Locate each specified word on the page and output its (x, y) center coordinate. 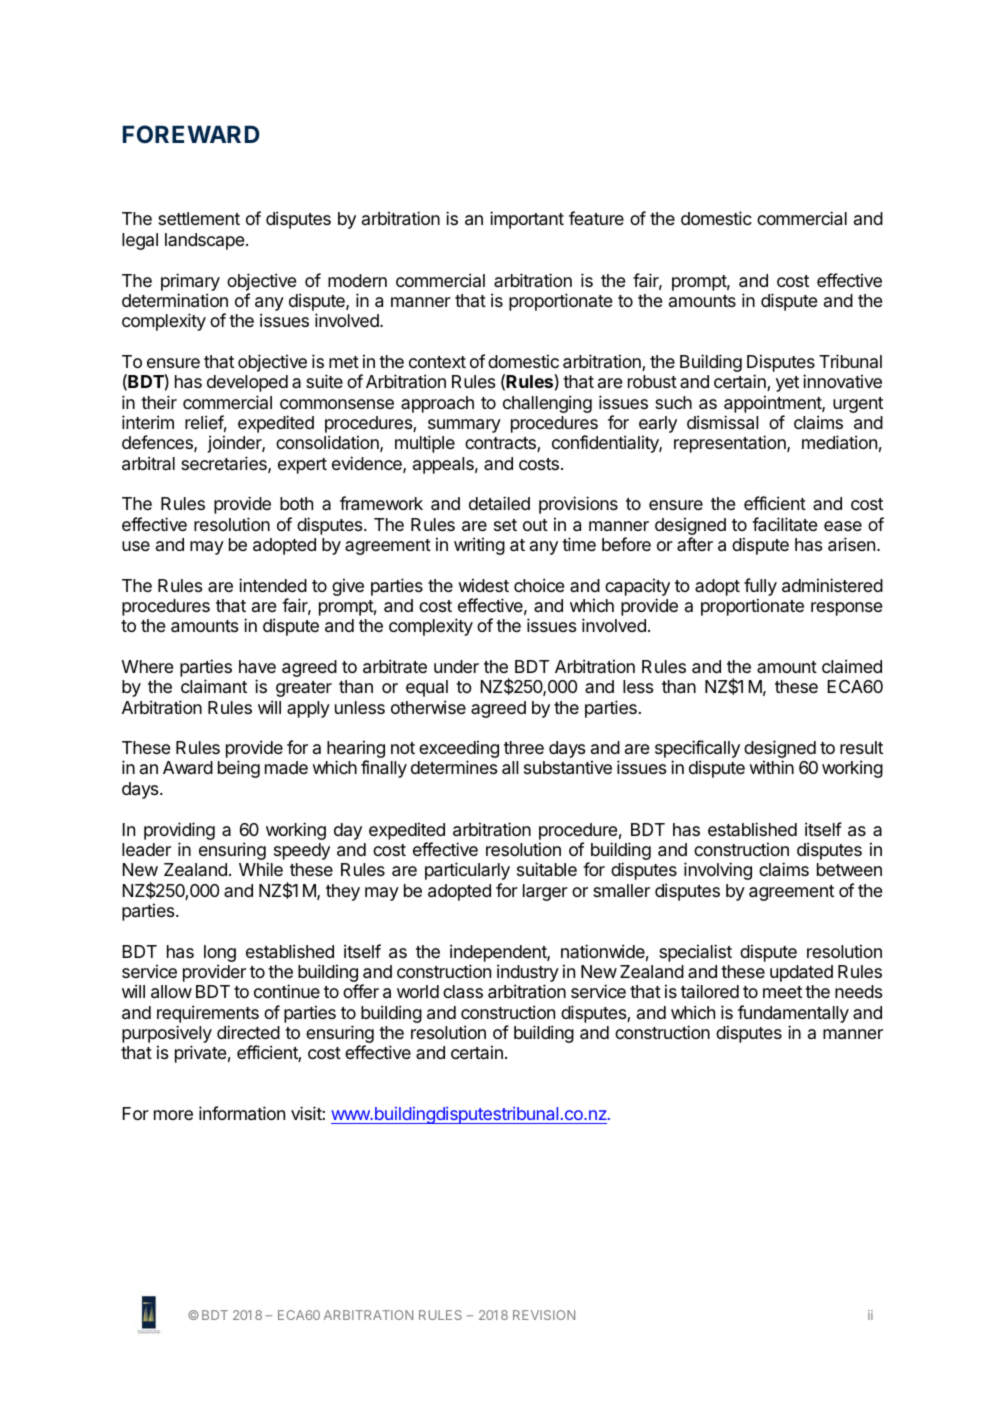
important (527, 220)
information (242, 1113)
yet (787, 384)
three (524, 747)
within (771, 767)
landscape (204, 241)
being (239, 769)
